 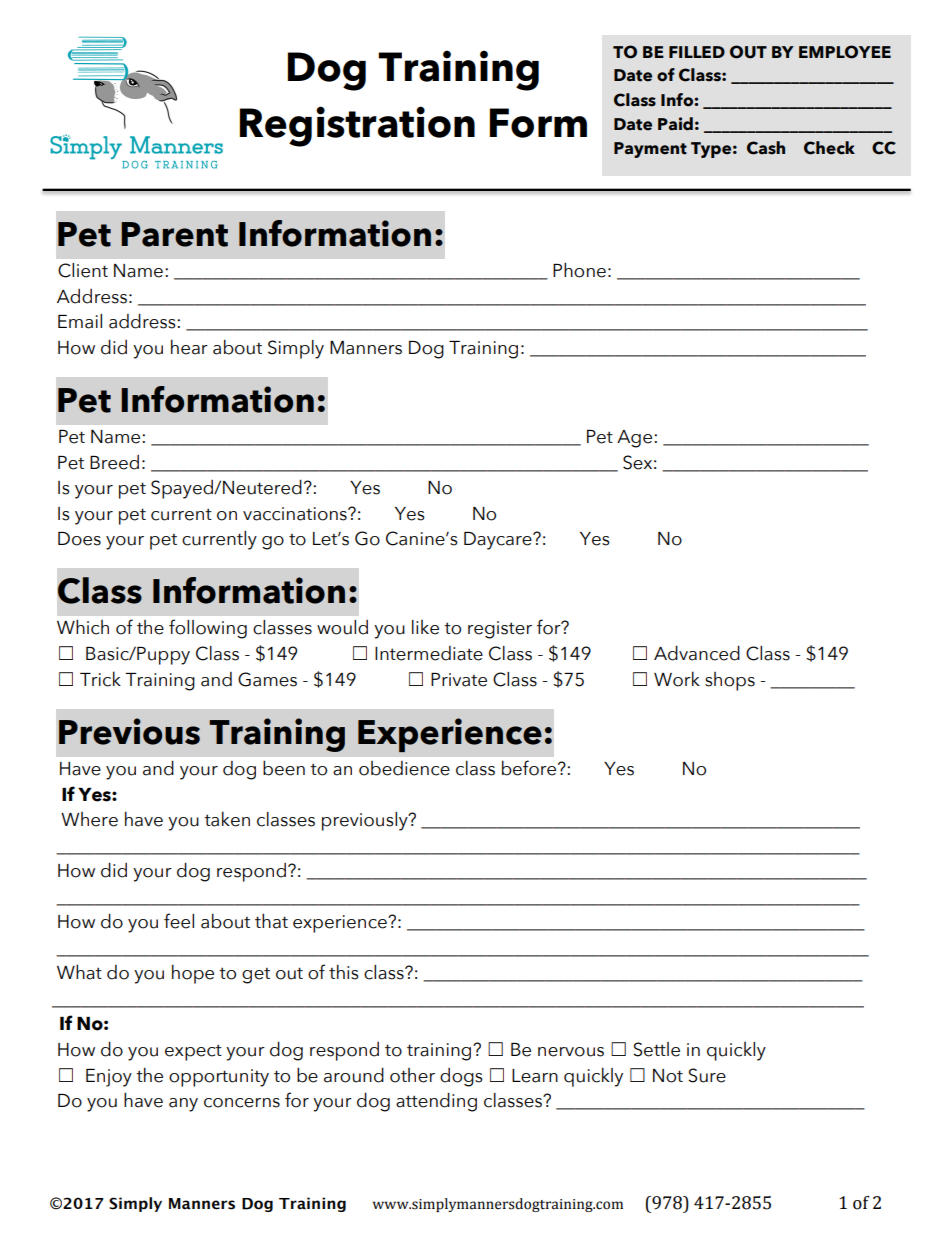 What do you see at coordinates (730, 681) in the page?
I see `shops` at bounding box center [730, 681].
